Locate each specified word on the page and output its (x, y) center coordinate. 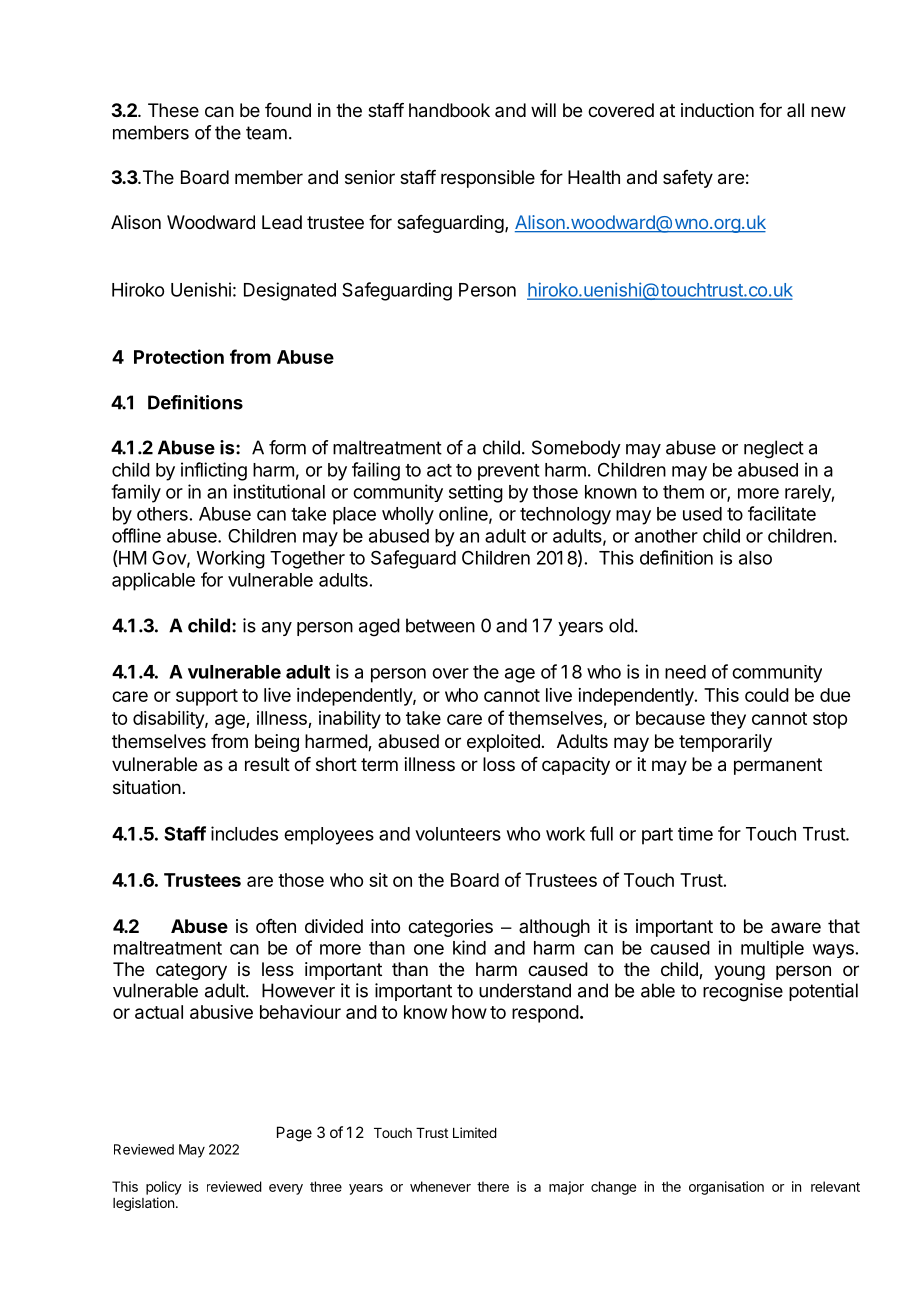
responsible (488, 179)
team (266, 133)
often (276, 926)
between (440, 625)
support (207, 697)
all (795, 110)
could (767, 695)
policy (164, 1188)
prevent (509, 472)
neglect (774, 449)
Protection (179, 356)
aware (796, 928)
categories (450, 928)
